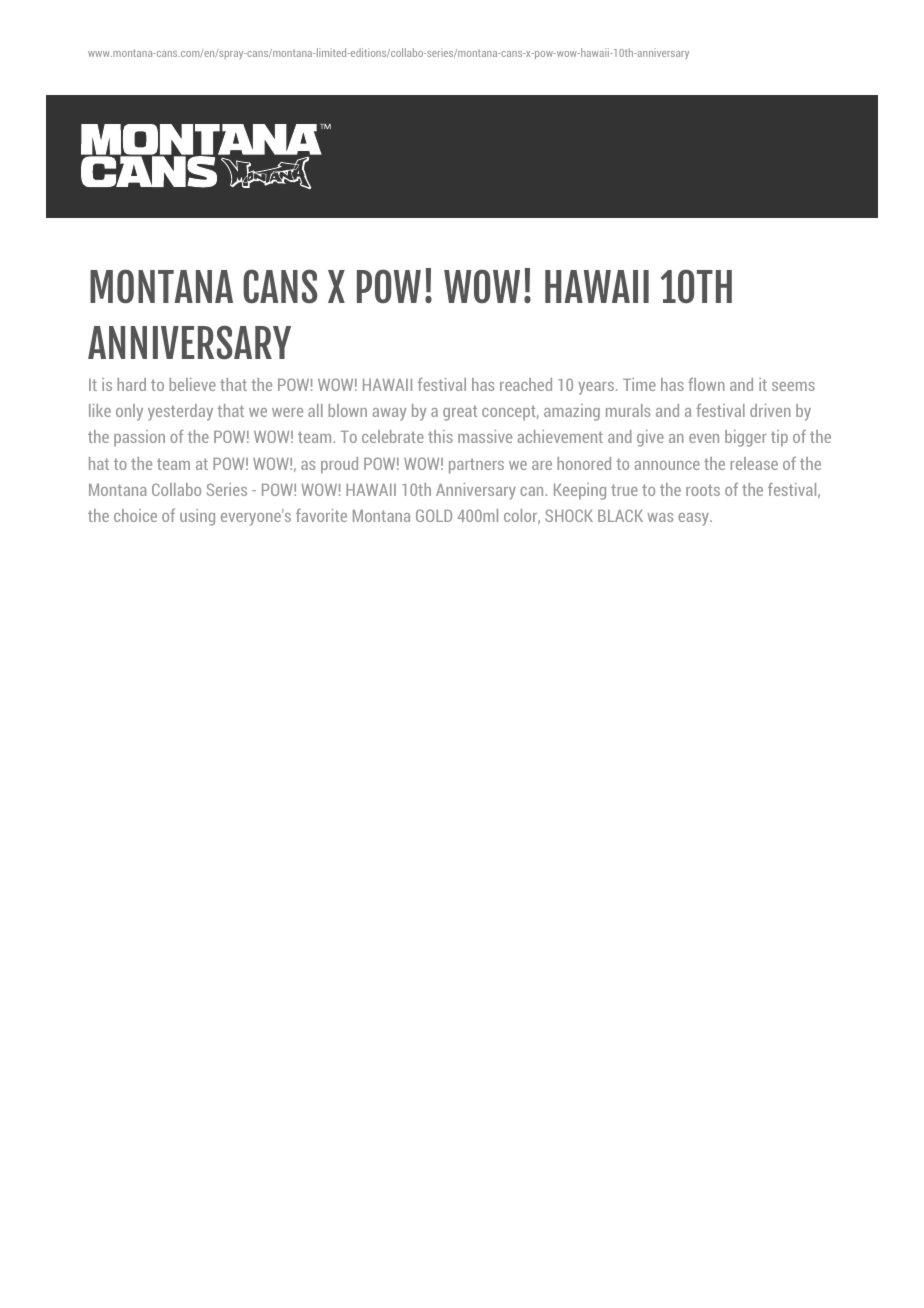  I want to click on believe, so click(192, 384).
